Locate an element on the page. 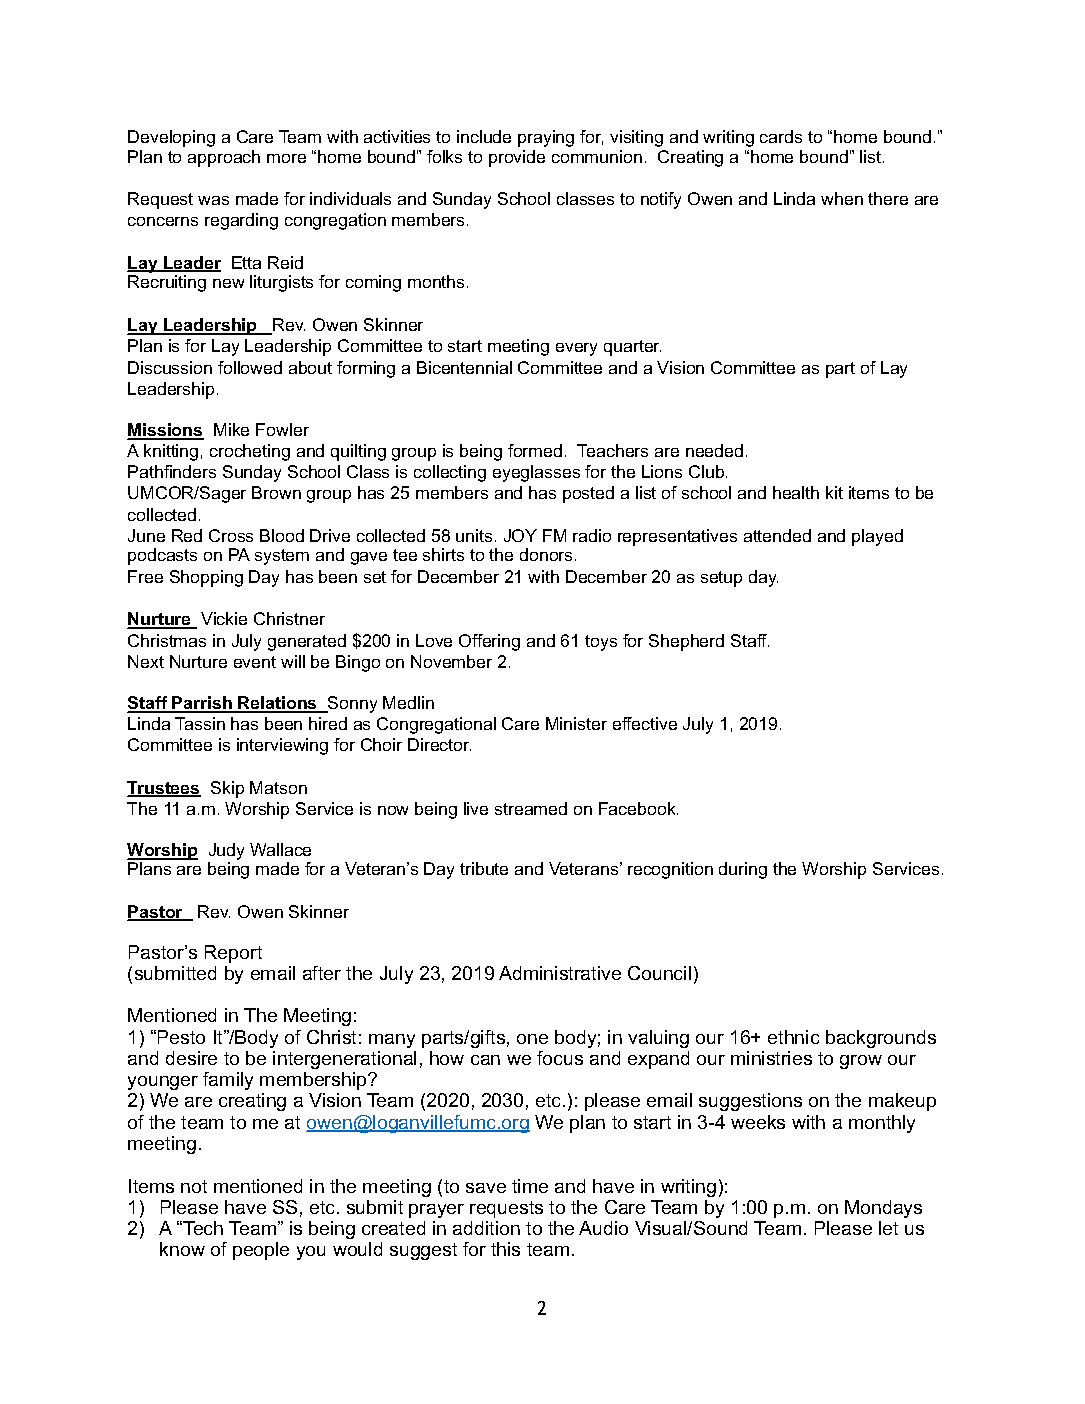 This image has height=1404, width=1085. approach is located at coordinates (224, 158).
